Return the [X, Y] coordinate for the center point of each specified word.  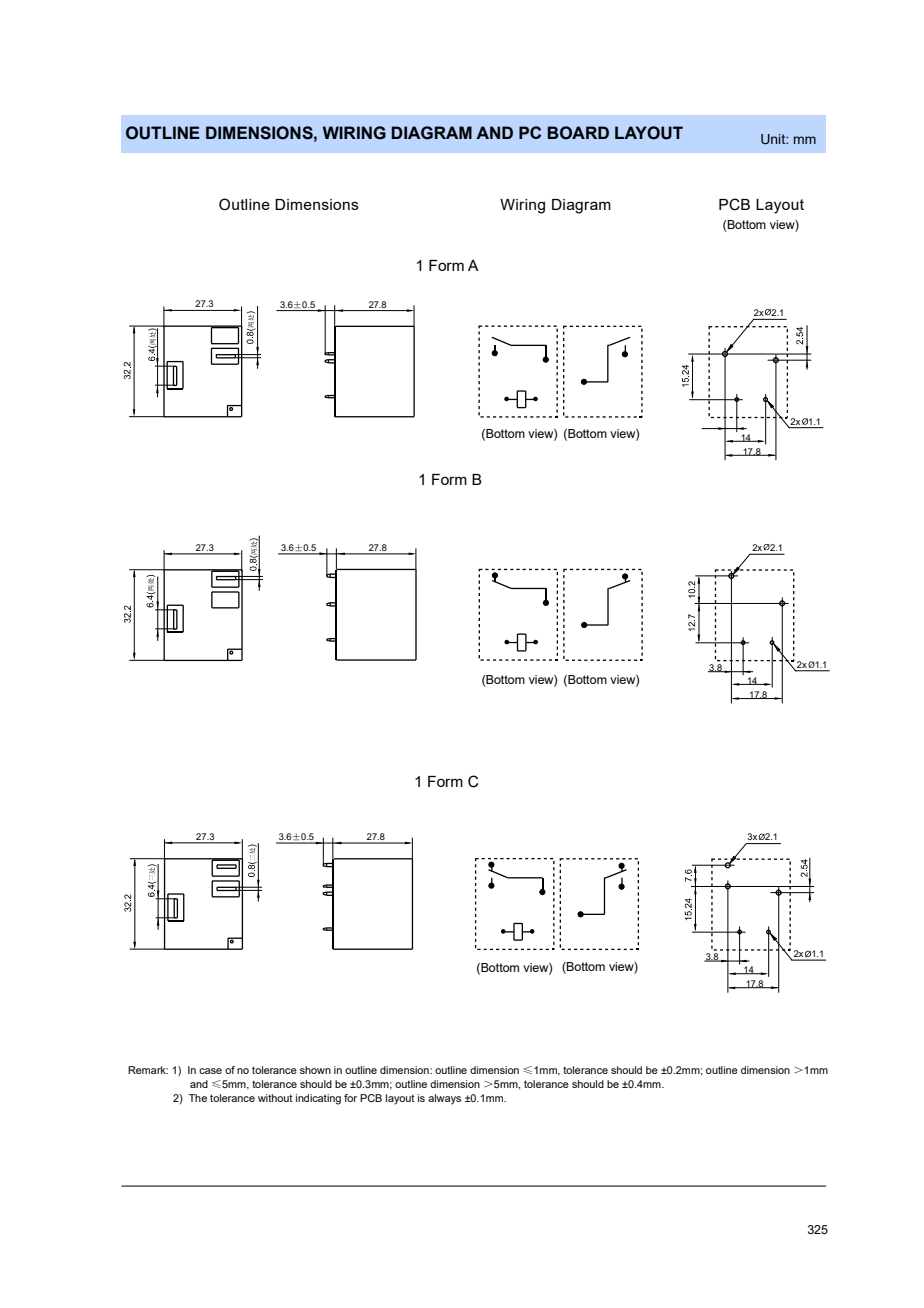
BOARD [578, 133]
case [210, 1071]
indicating [318, 1099]
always [444, 1099]
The [198, 1098]
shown [315, 1070]
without [275, 1098]
